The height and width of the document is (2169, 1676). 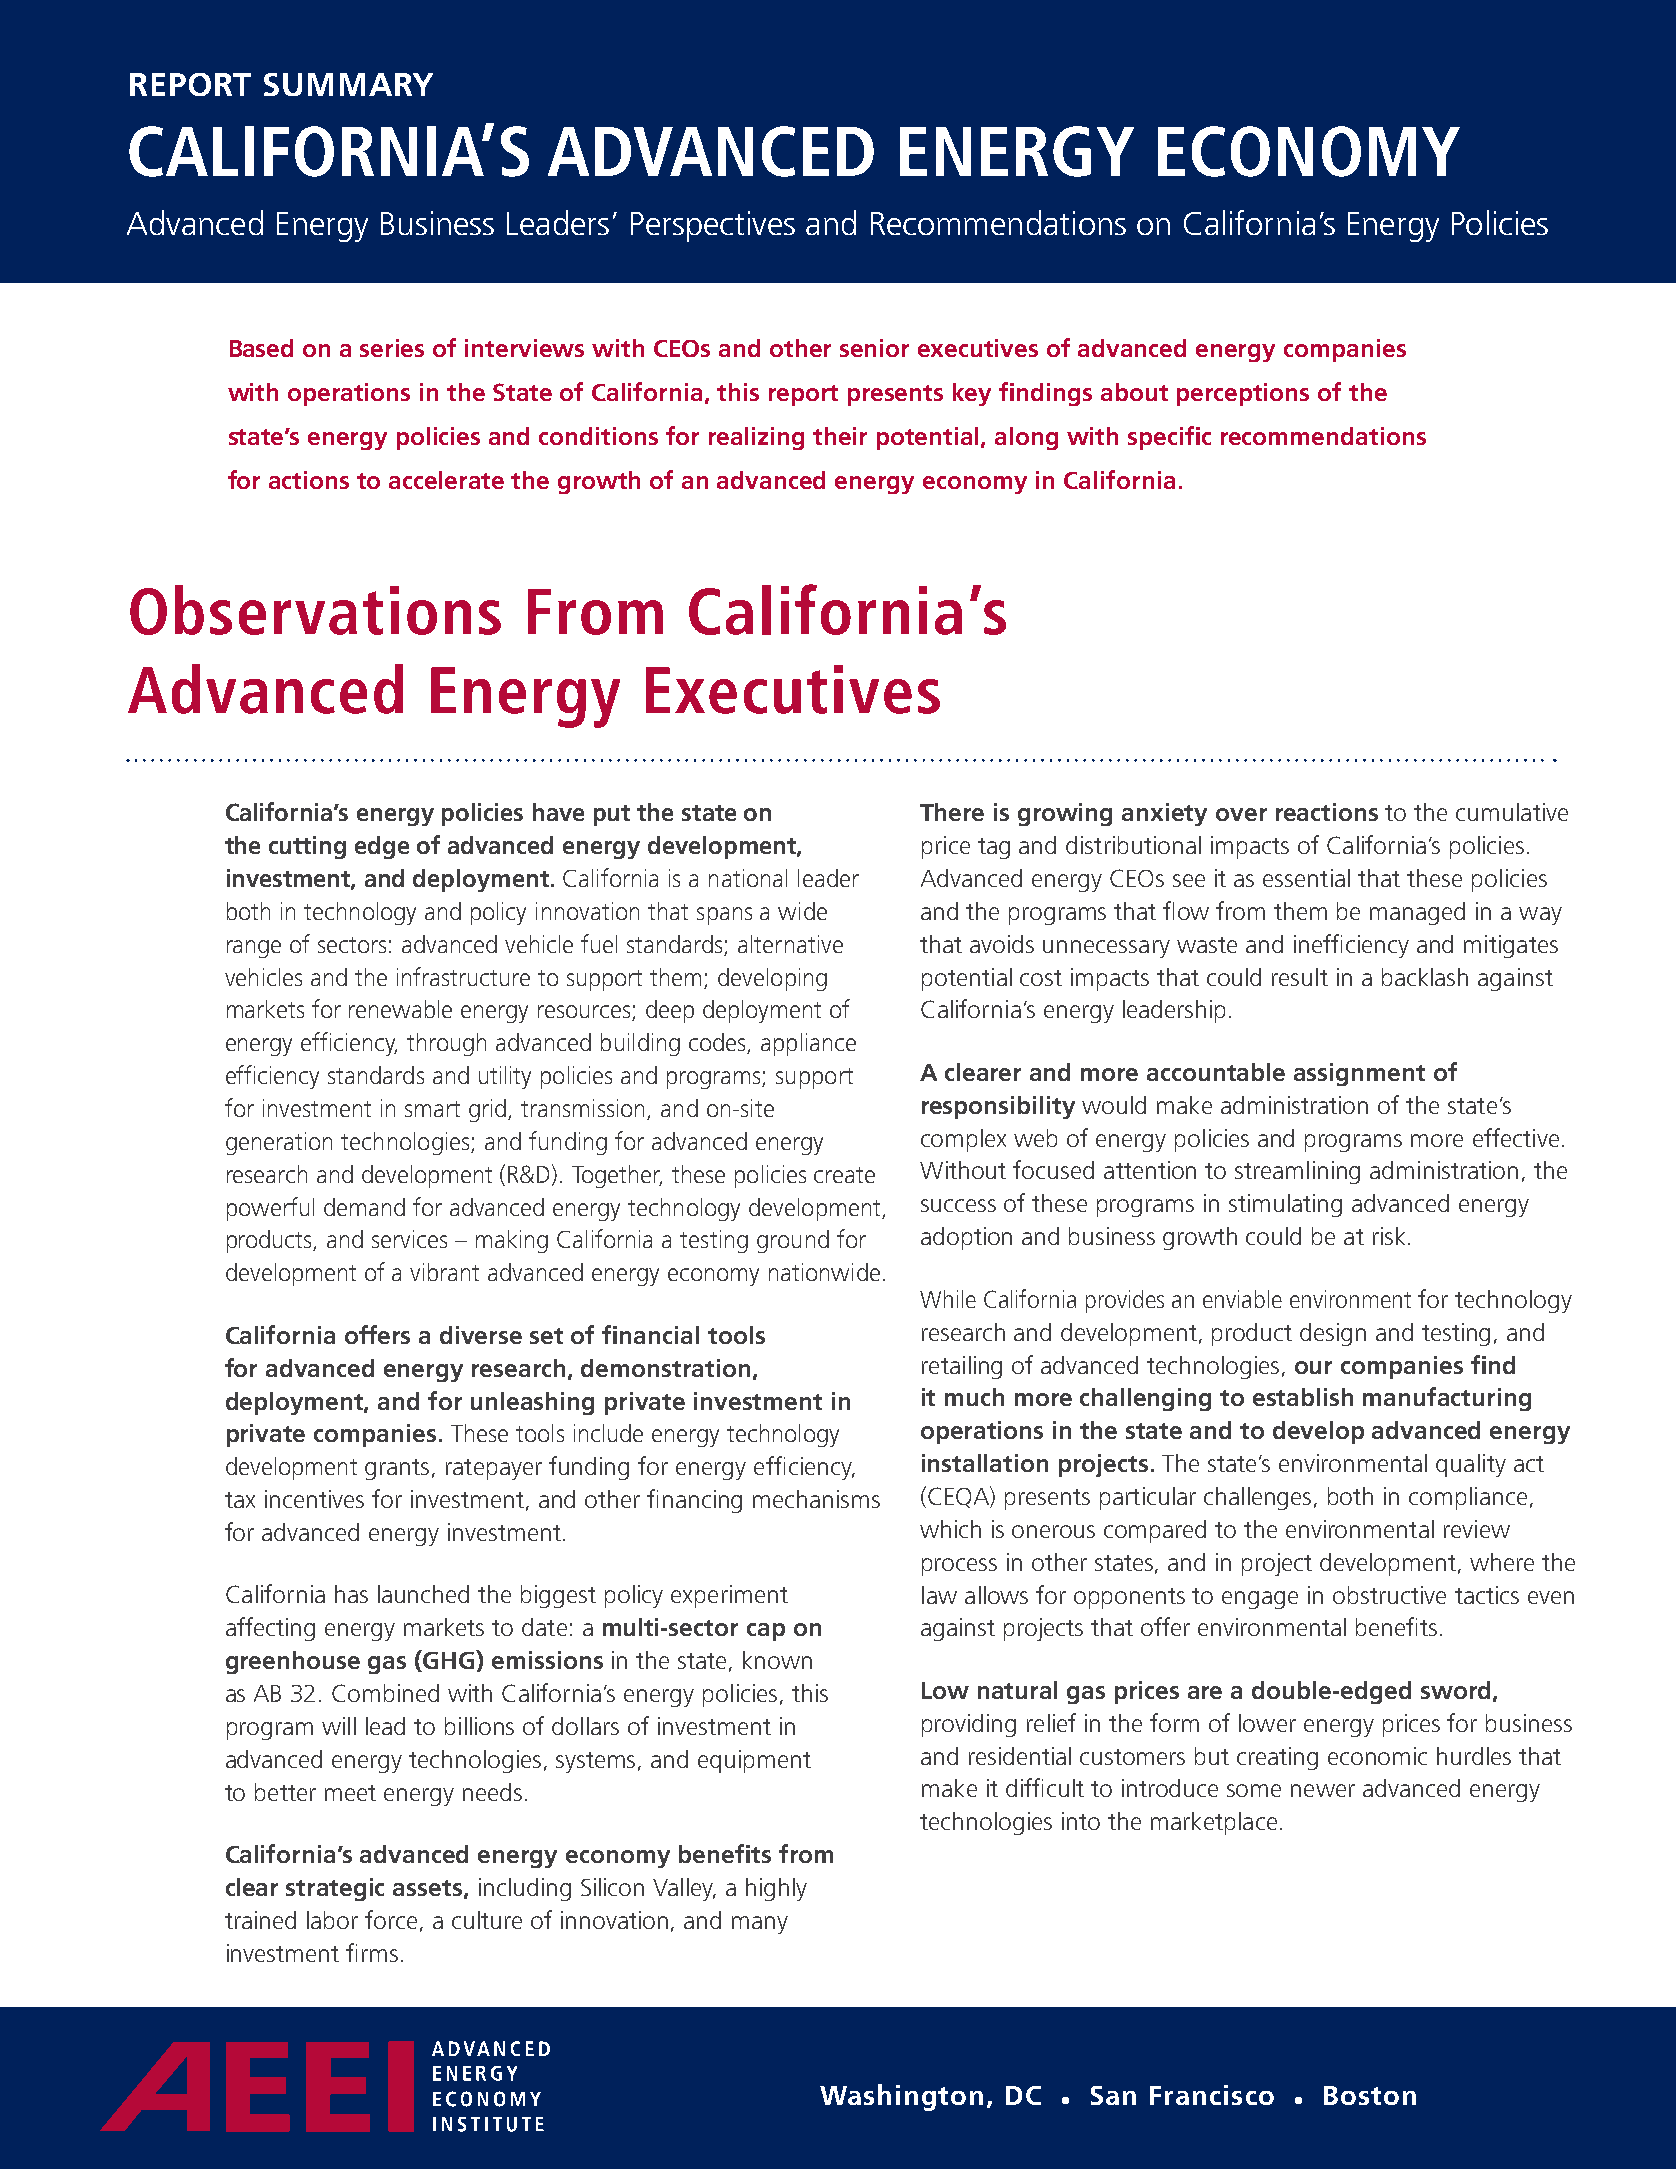 What do you see at coordinates (372, 1952) in the document?
I see `firms` at bounding box center [372, 1952].
